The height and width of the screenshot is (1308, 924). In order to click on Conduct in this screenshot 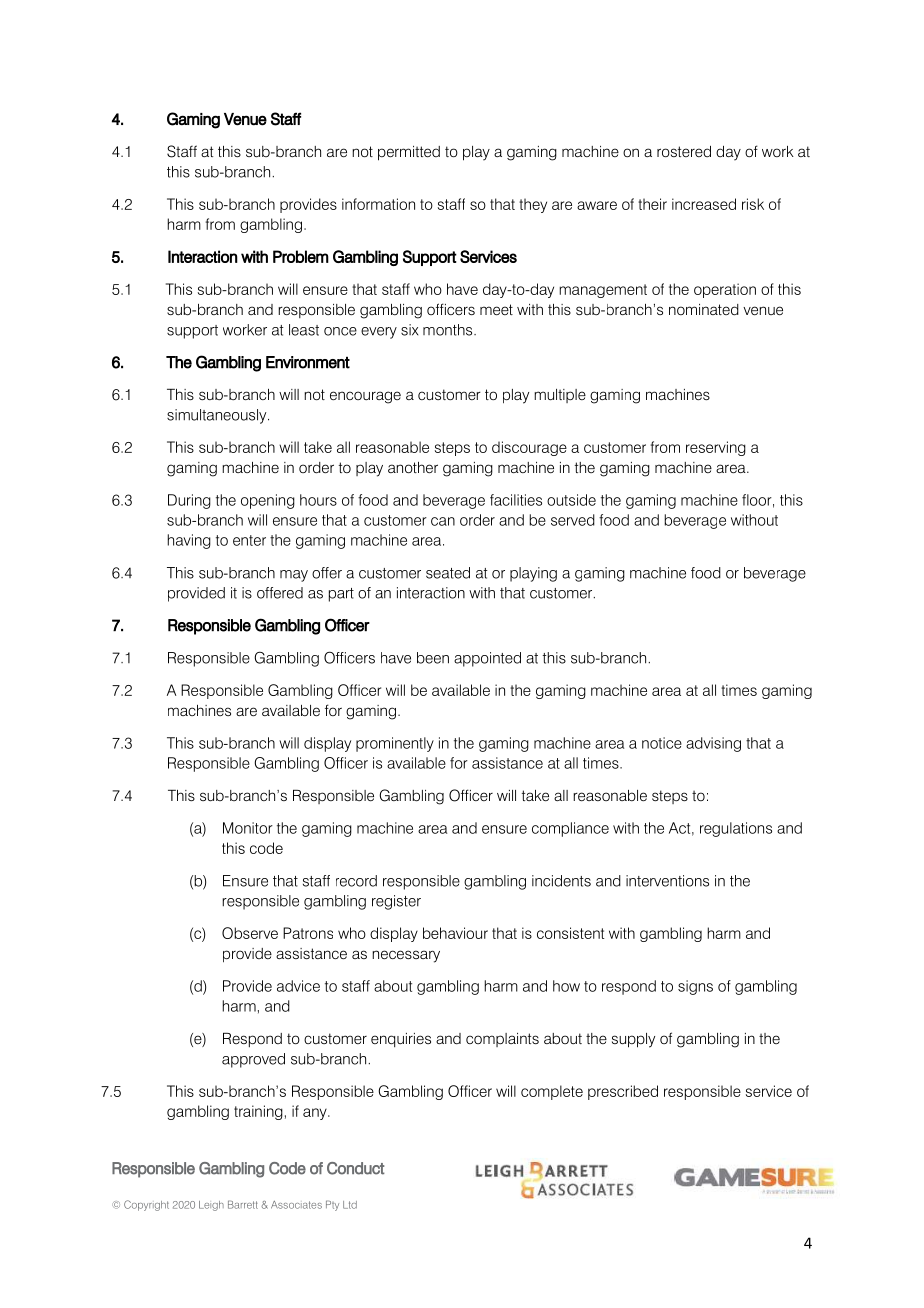, I will do `click(356, 1168)`.
